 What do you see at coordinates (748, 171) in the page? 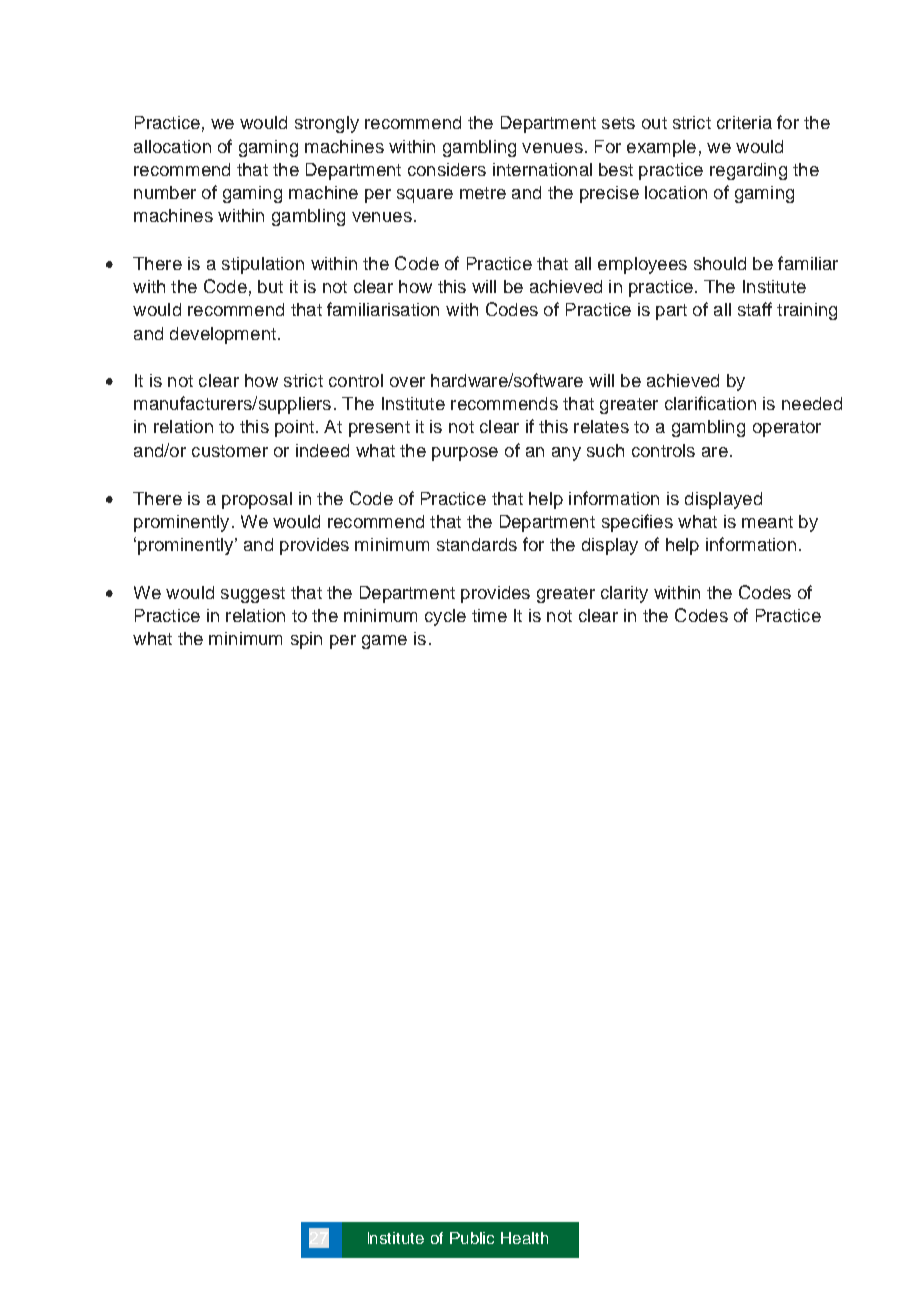
I see `regarding` at bounding box center [748, 171].
